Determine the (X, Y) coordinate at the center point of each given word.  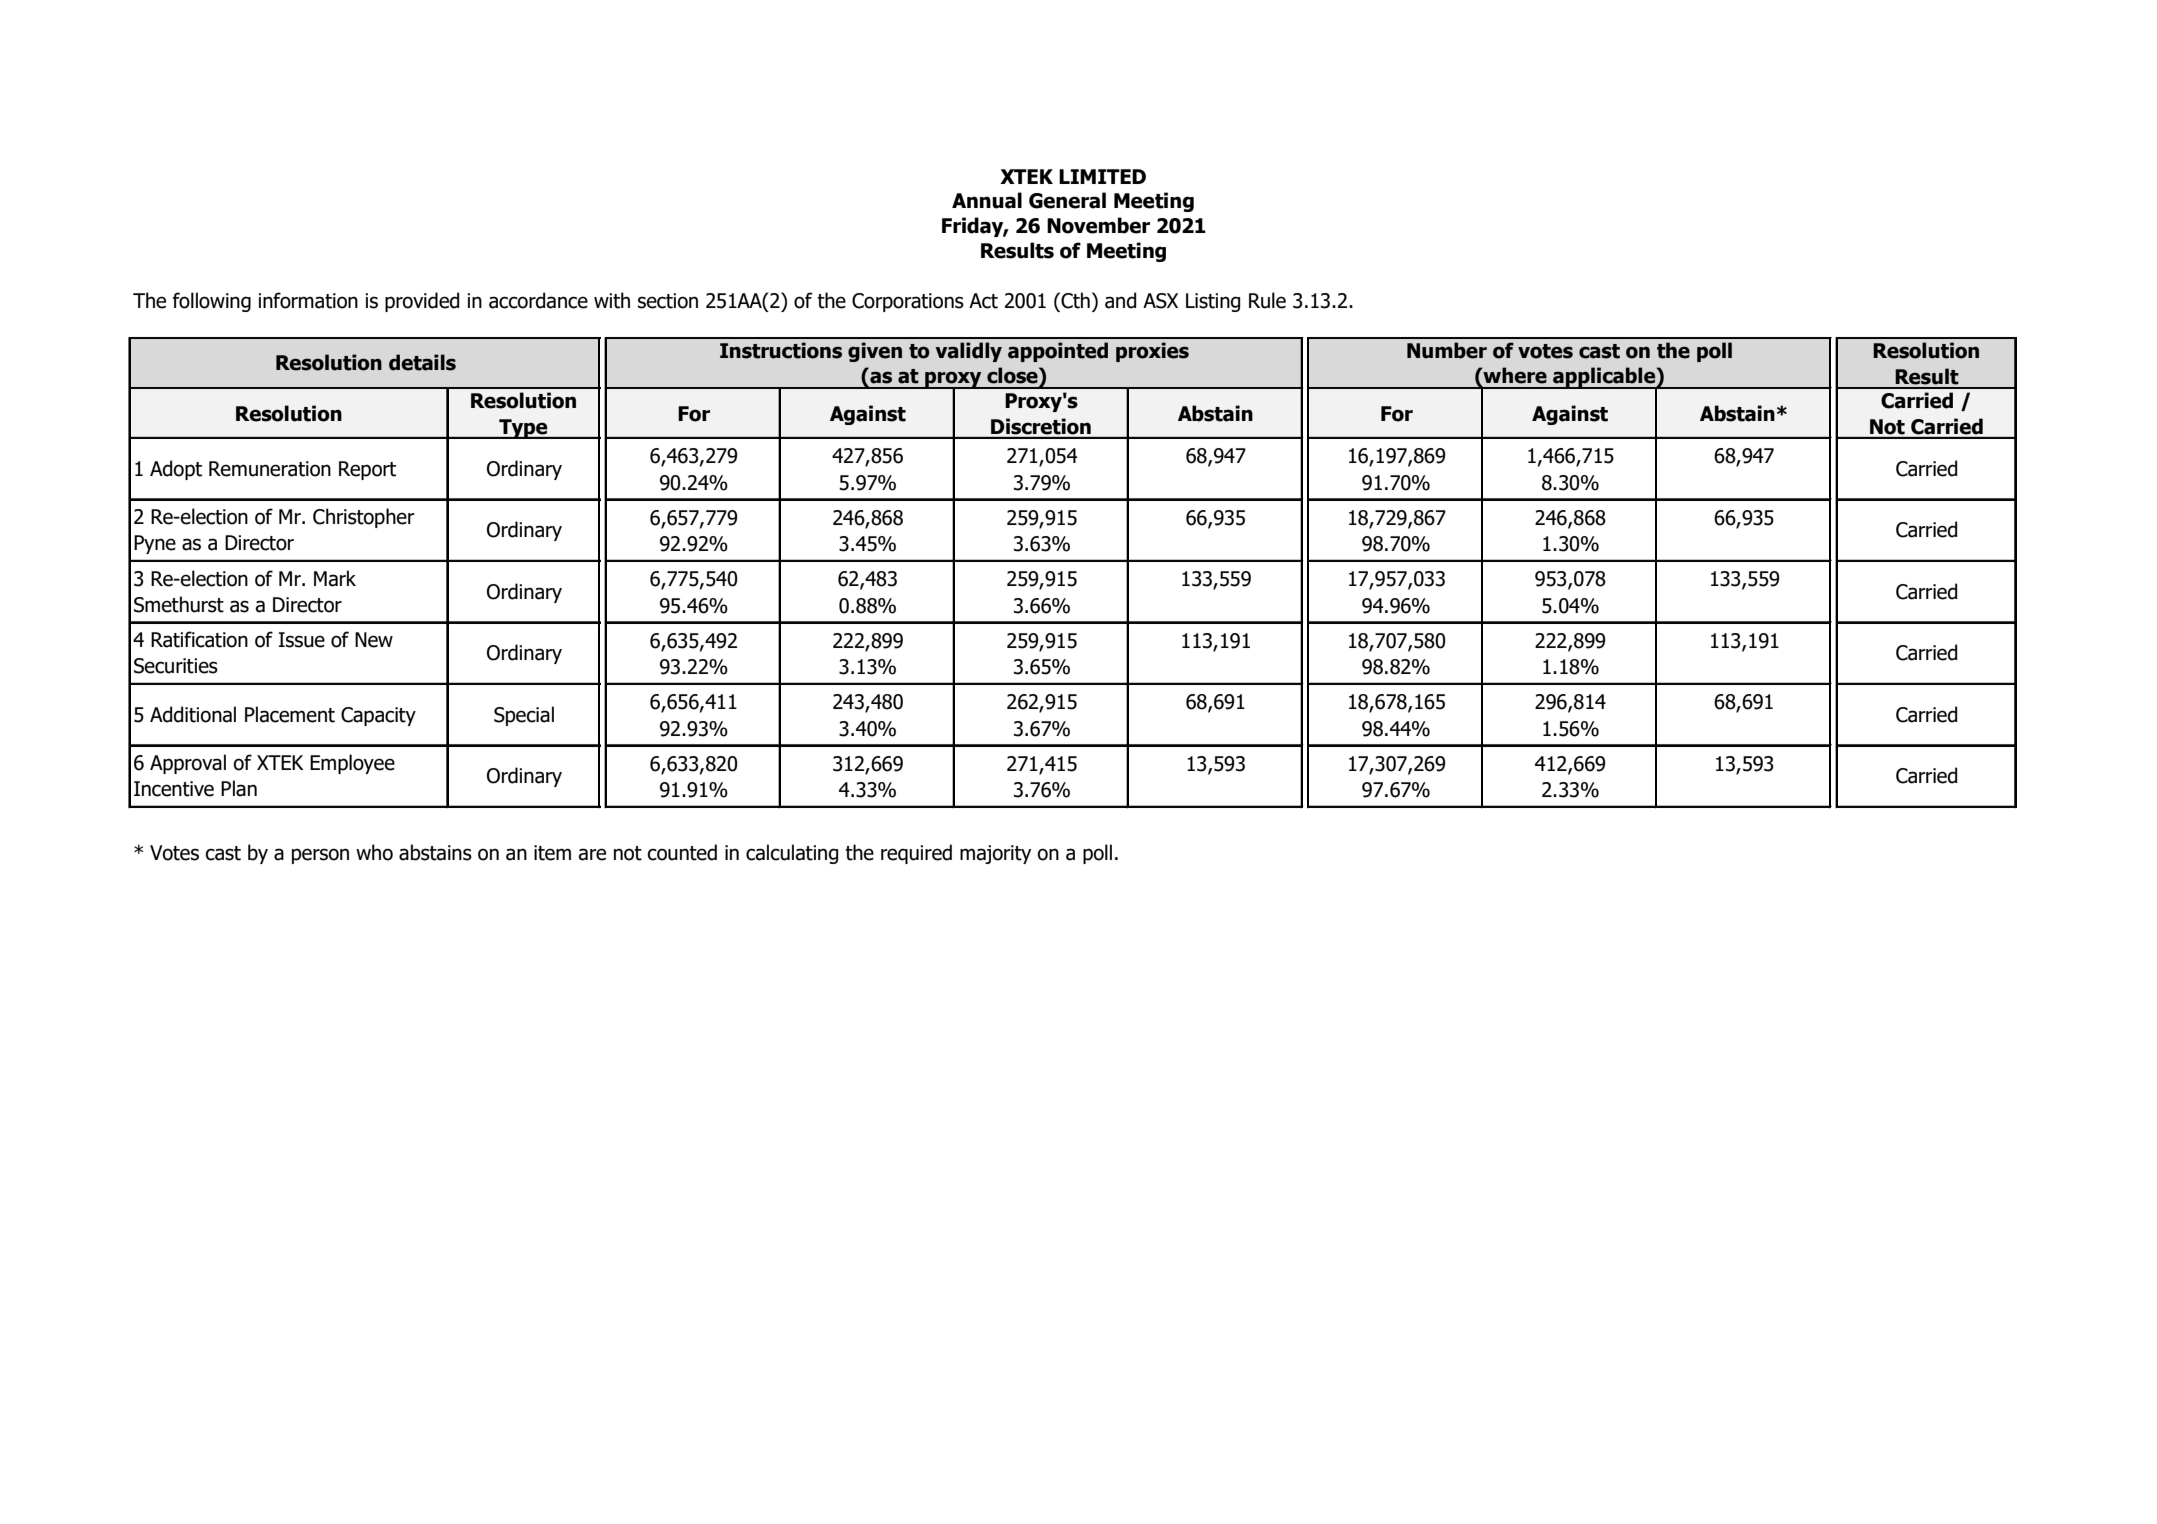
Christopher (364, 518)
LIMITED (1102, 176)
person (320, 856)
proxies (1152, 352)
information (308, 300)
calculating (792, 854)
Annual (987, 200)
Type (523, 429)
